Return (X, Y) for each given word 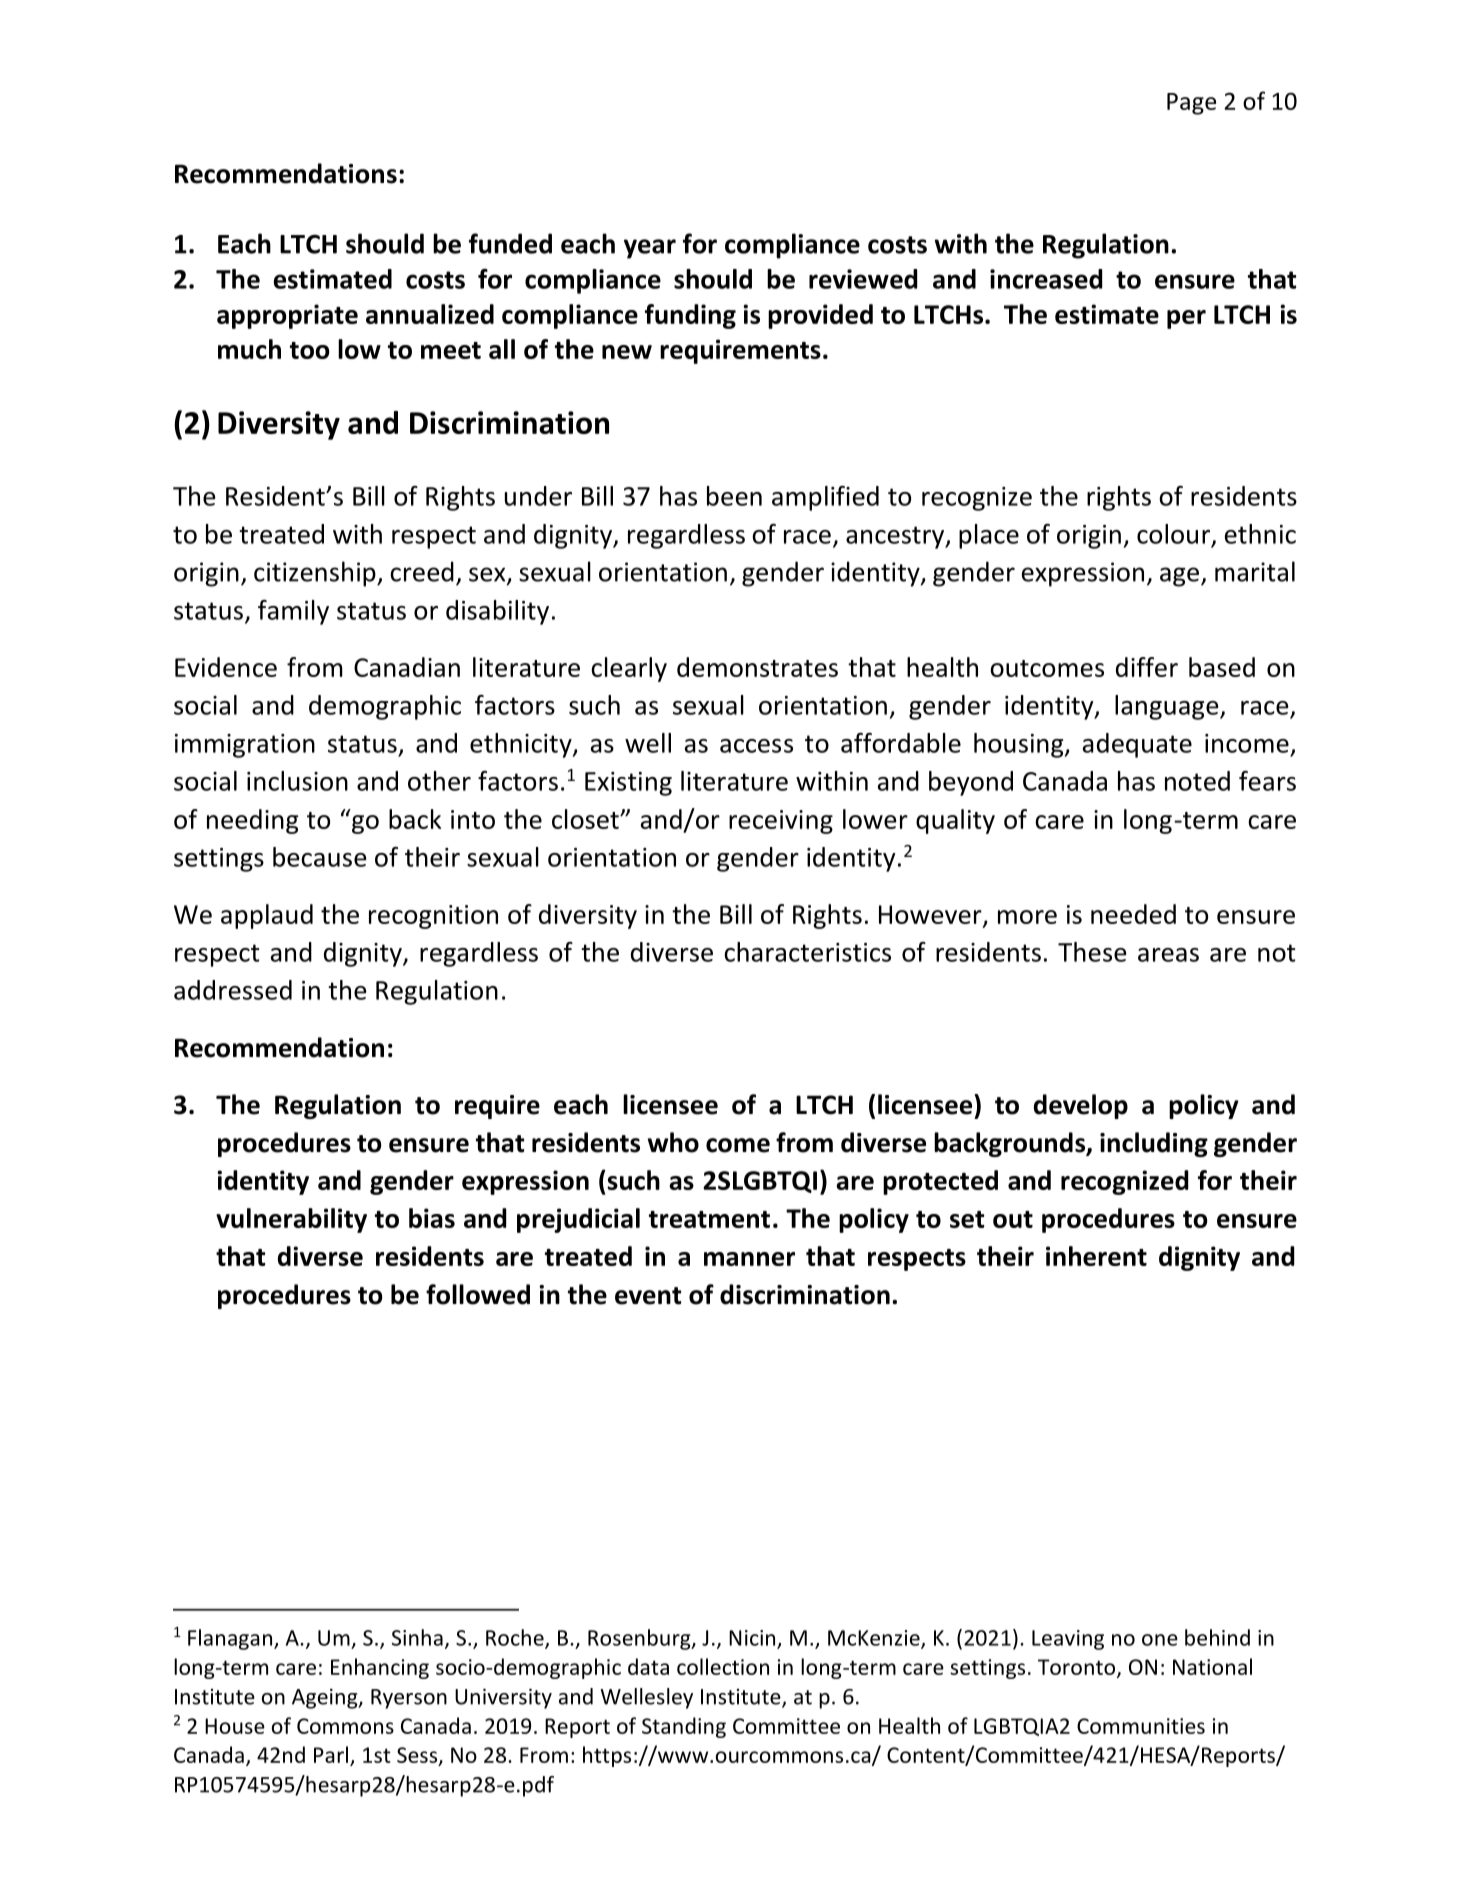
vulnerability (291, 1220)
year (650, 249)
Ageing (326, 1698)
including (1154, 1144)
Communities (1141, 1726)
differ (1147, 667)
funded (510, 243)
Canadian (407, 667)
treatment (709, 1219)
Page (1191, 104)
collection (723, 1666)
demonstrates (757, 667)
